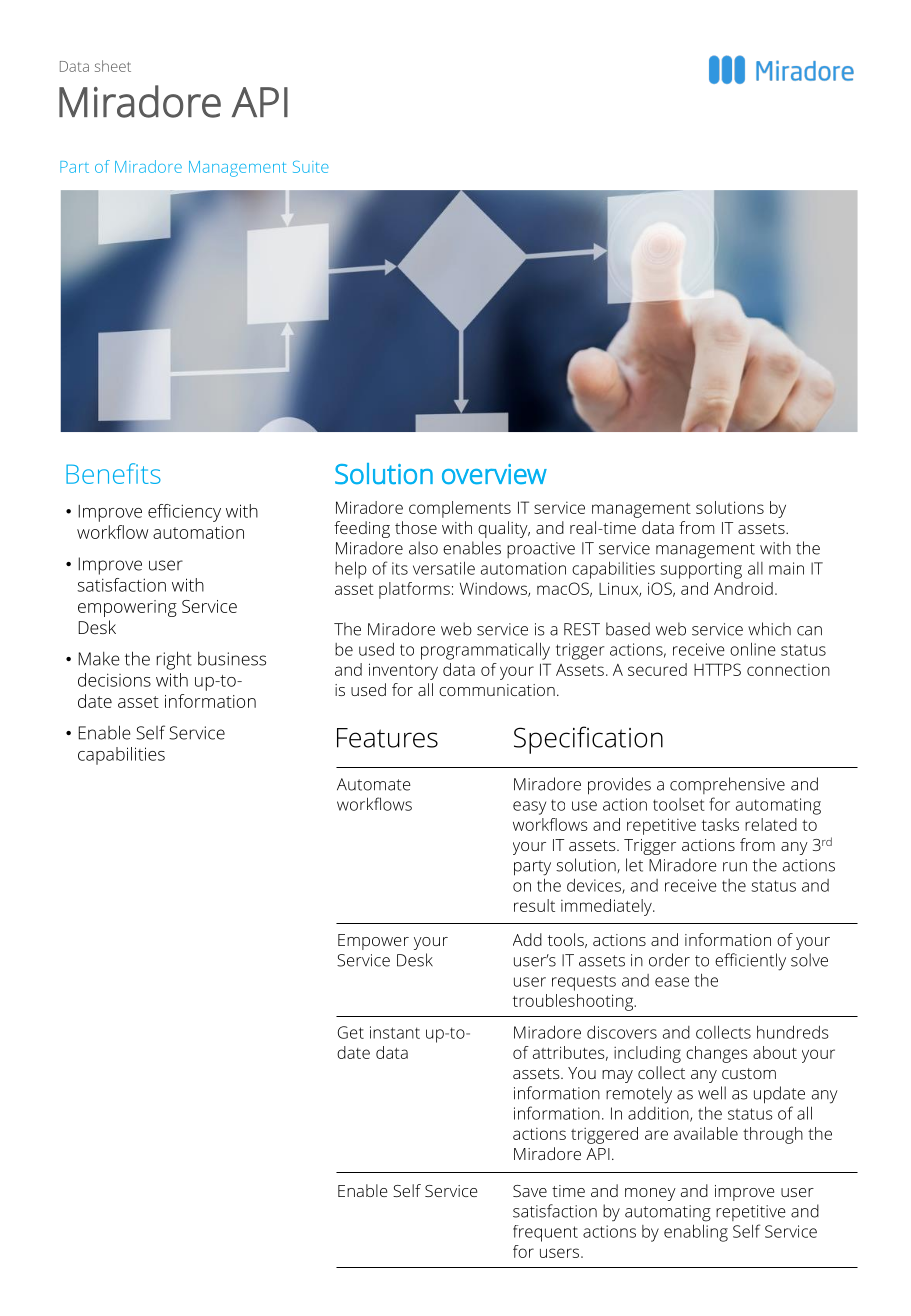 This screenshot has width=911, height=1316. What do you see at coordinates (351, 1032) in the screenshot?
I see `Get` at bounding box center [351, 1032].
